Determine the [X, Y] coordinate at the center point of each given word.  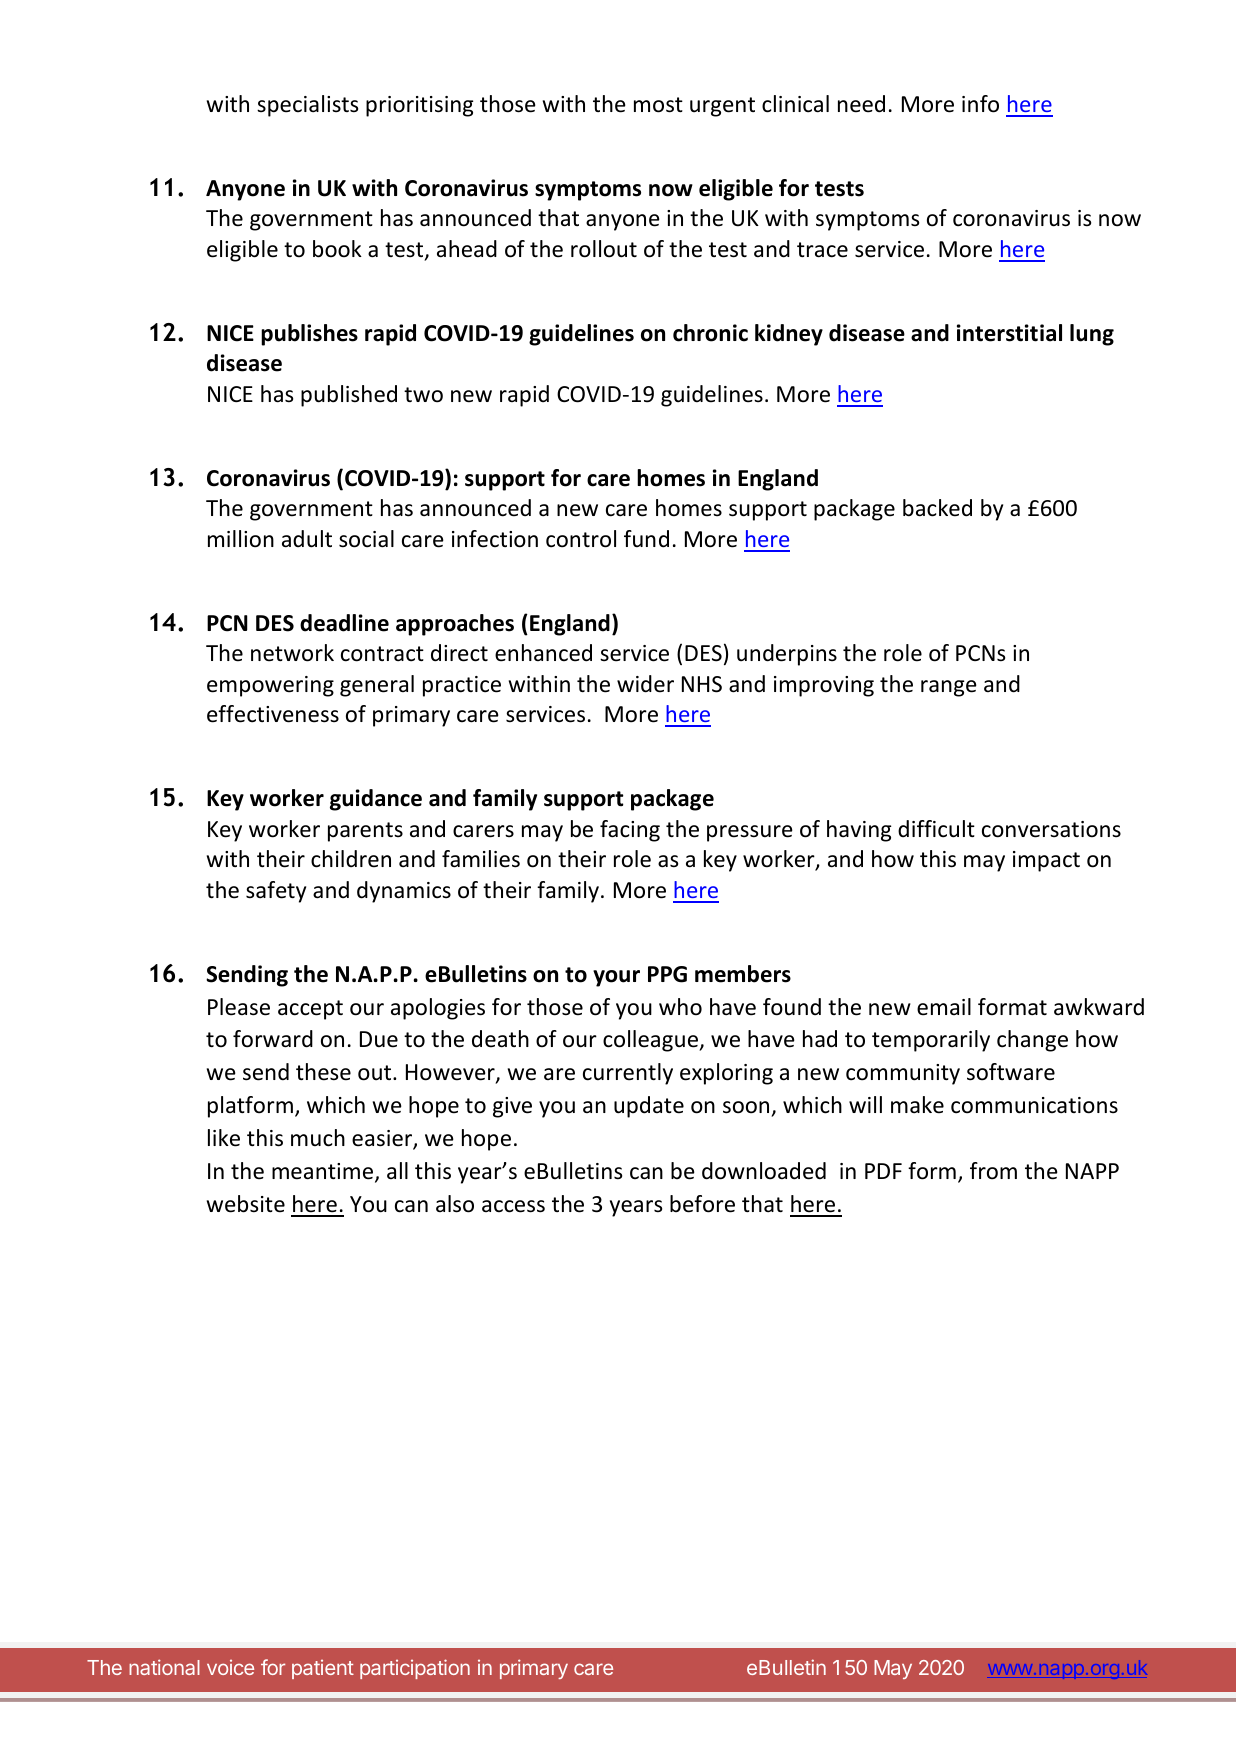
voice [230, 1667]
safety [276, 892]
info [980, 104]
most [658, 105]
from [993, 1171]
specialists [307, 106]
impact [1046, 861]
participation [415, 1669]
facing [630, 831]
